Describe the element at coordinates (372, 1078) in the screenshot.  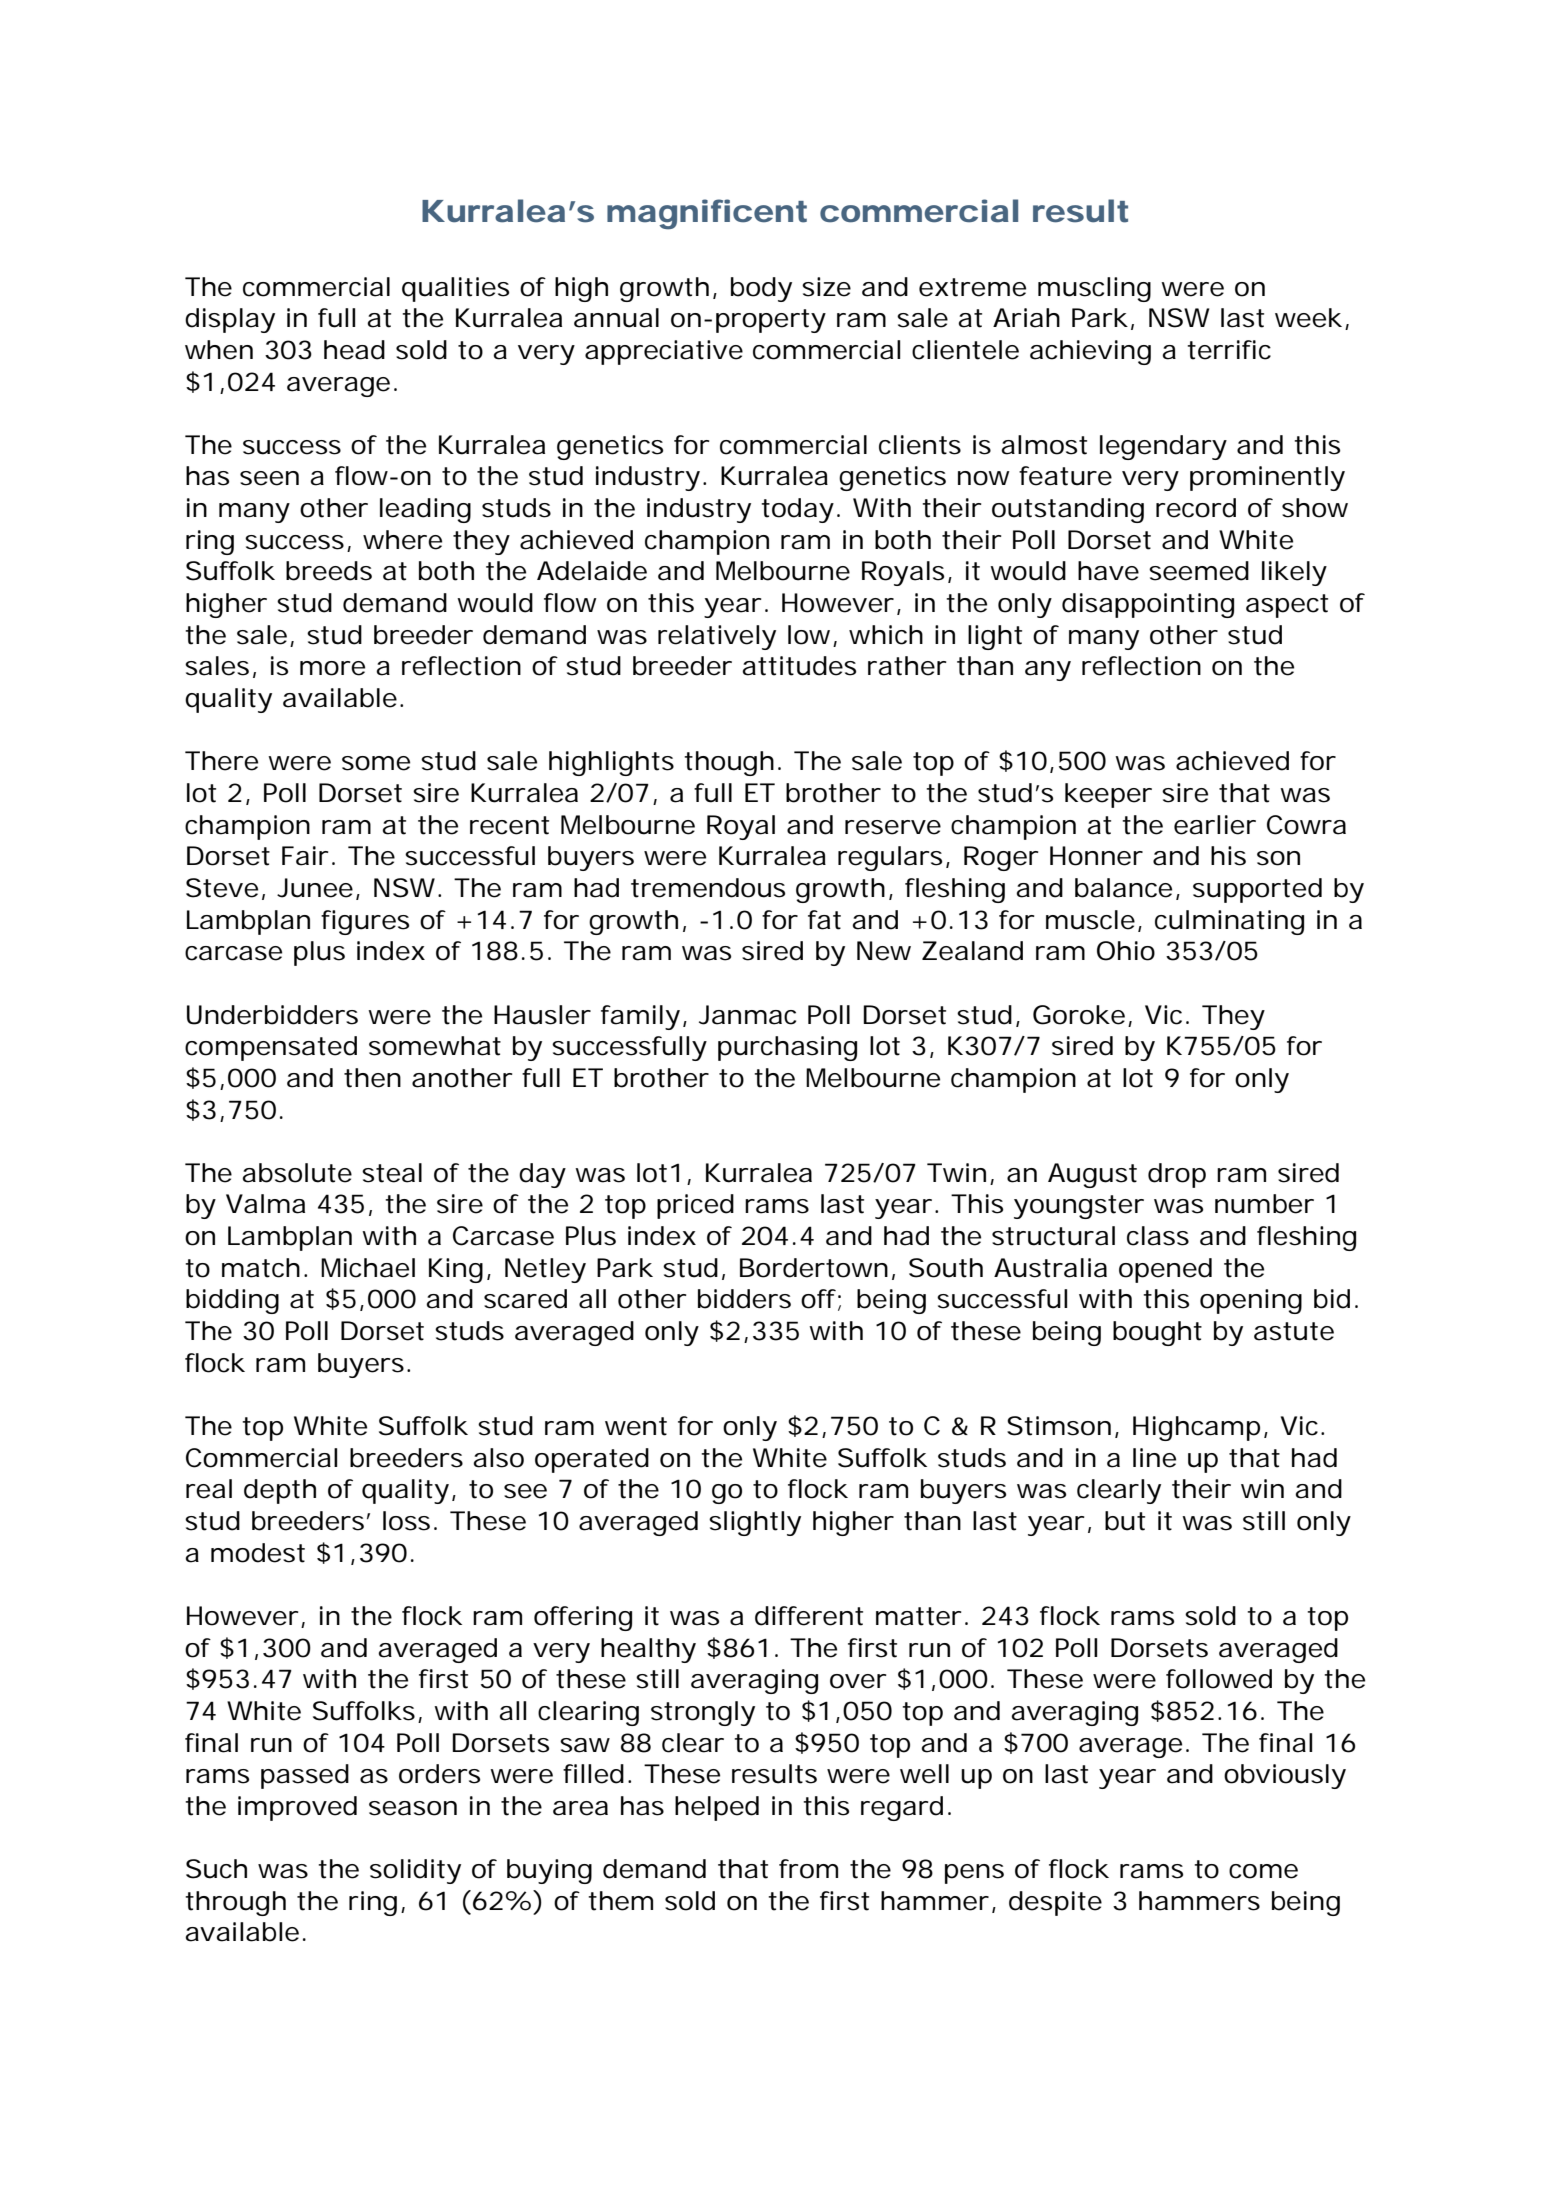
I see `then` at that location.
